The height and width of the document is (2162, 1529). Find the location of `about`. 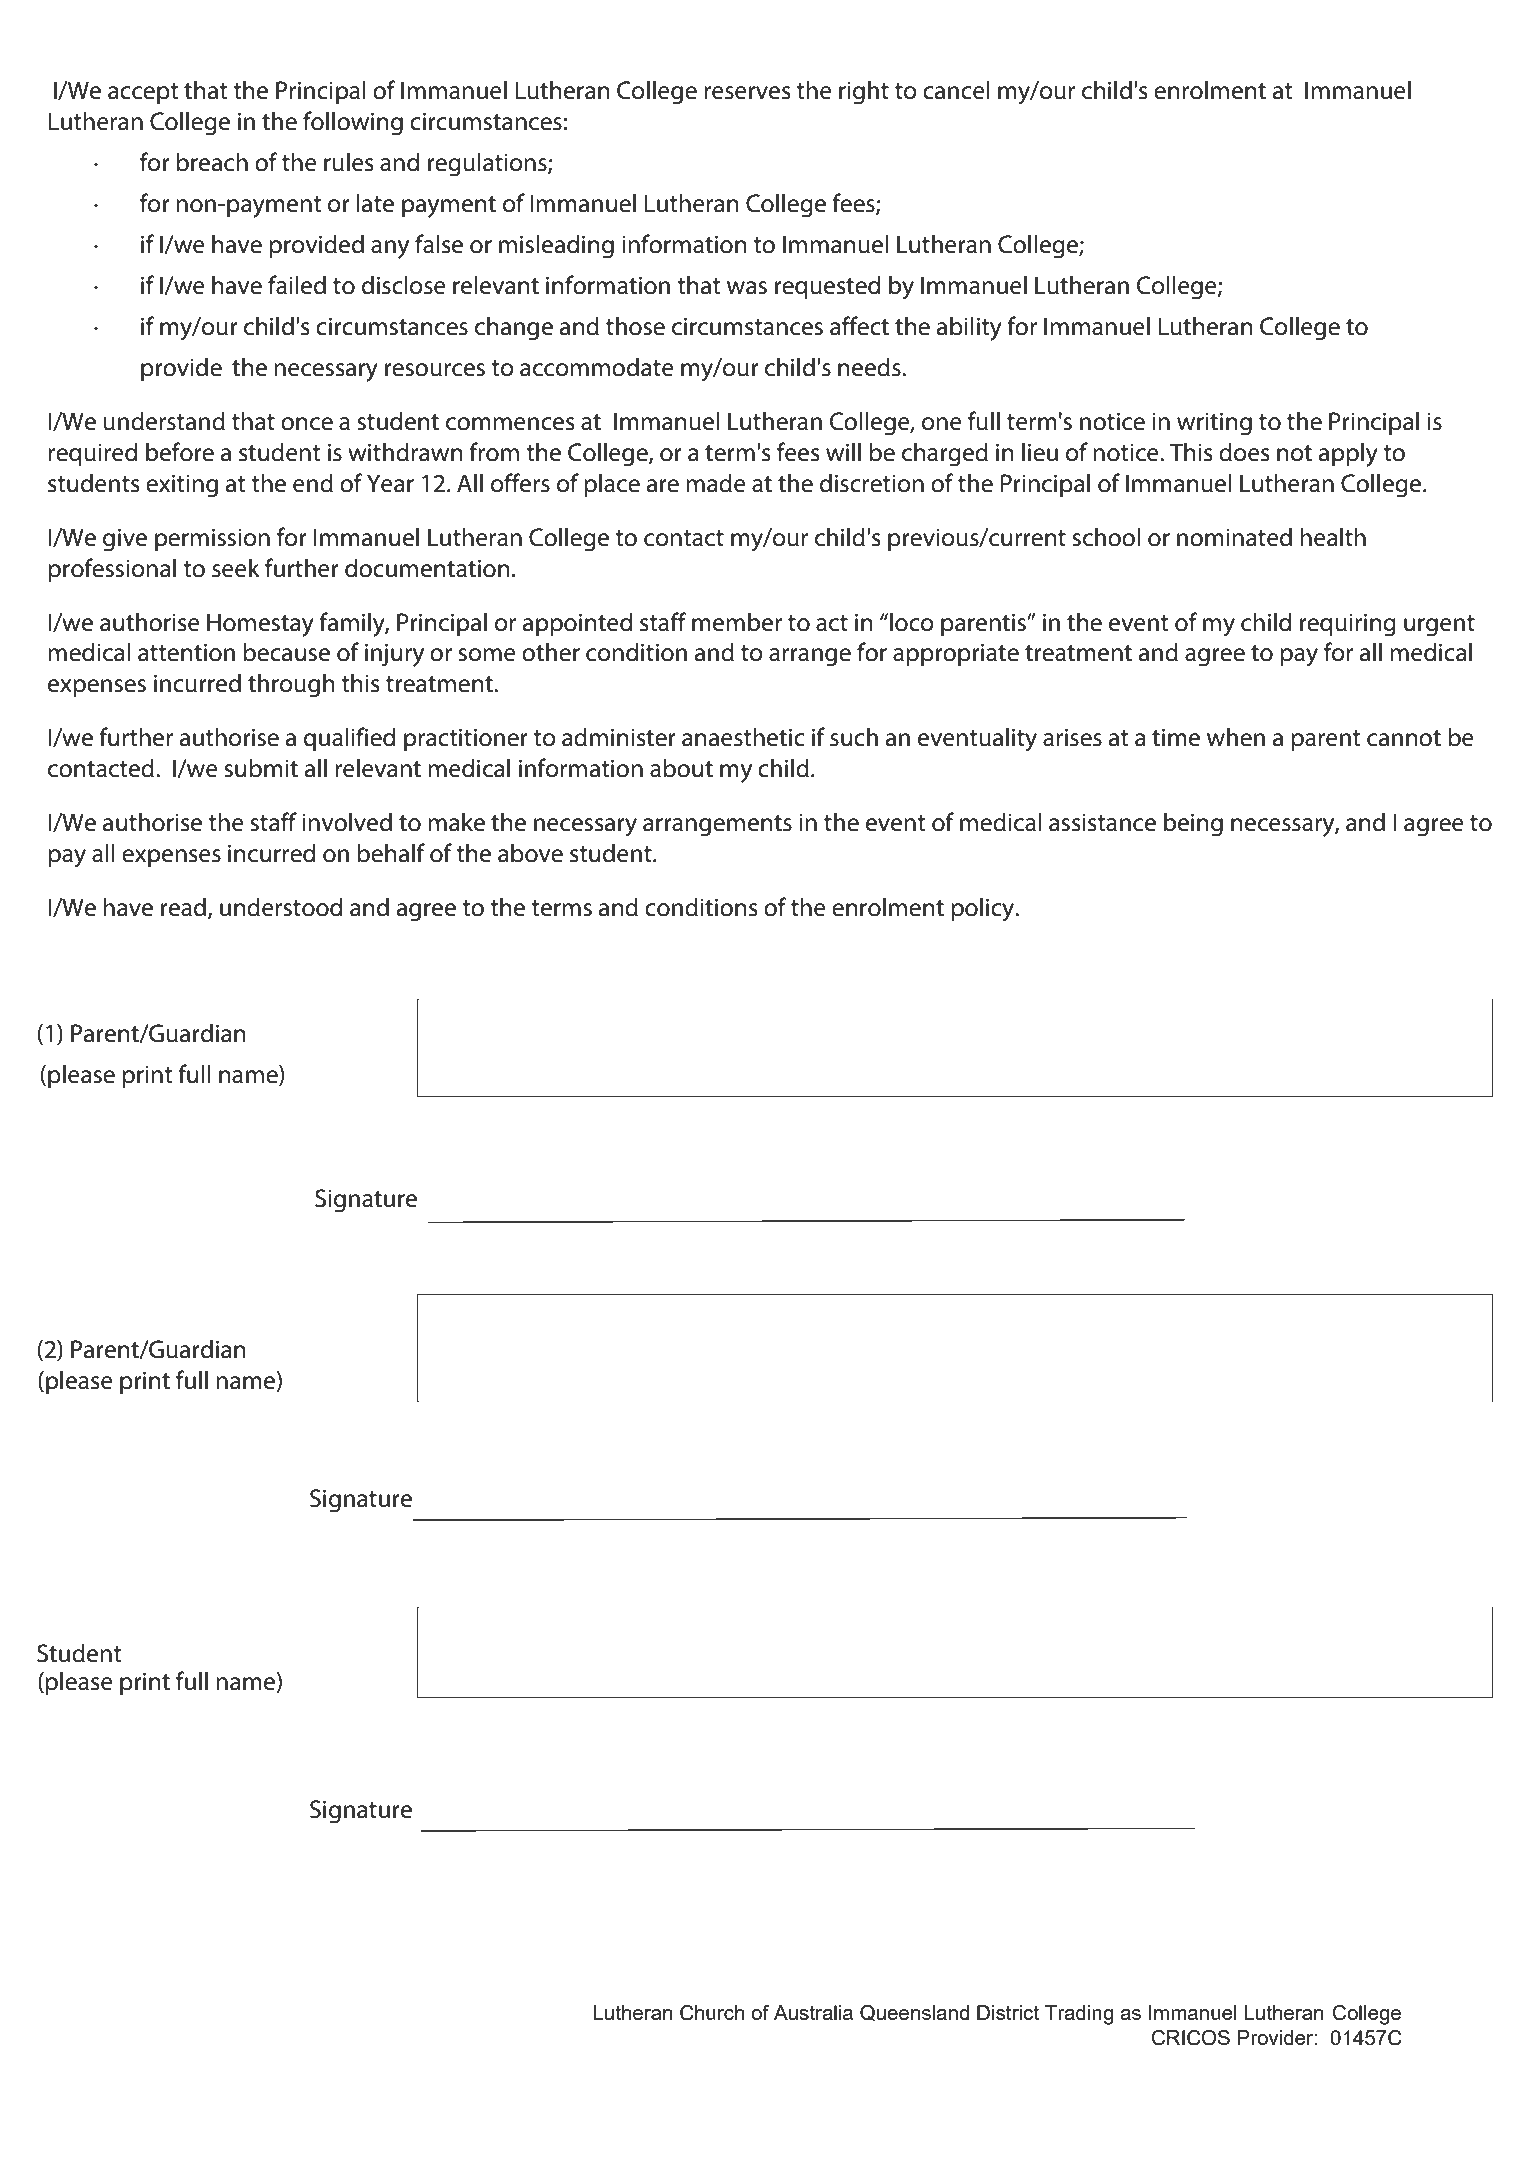

about is located at coordinates (681, 768).
